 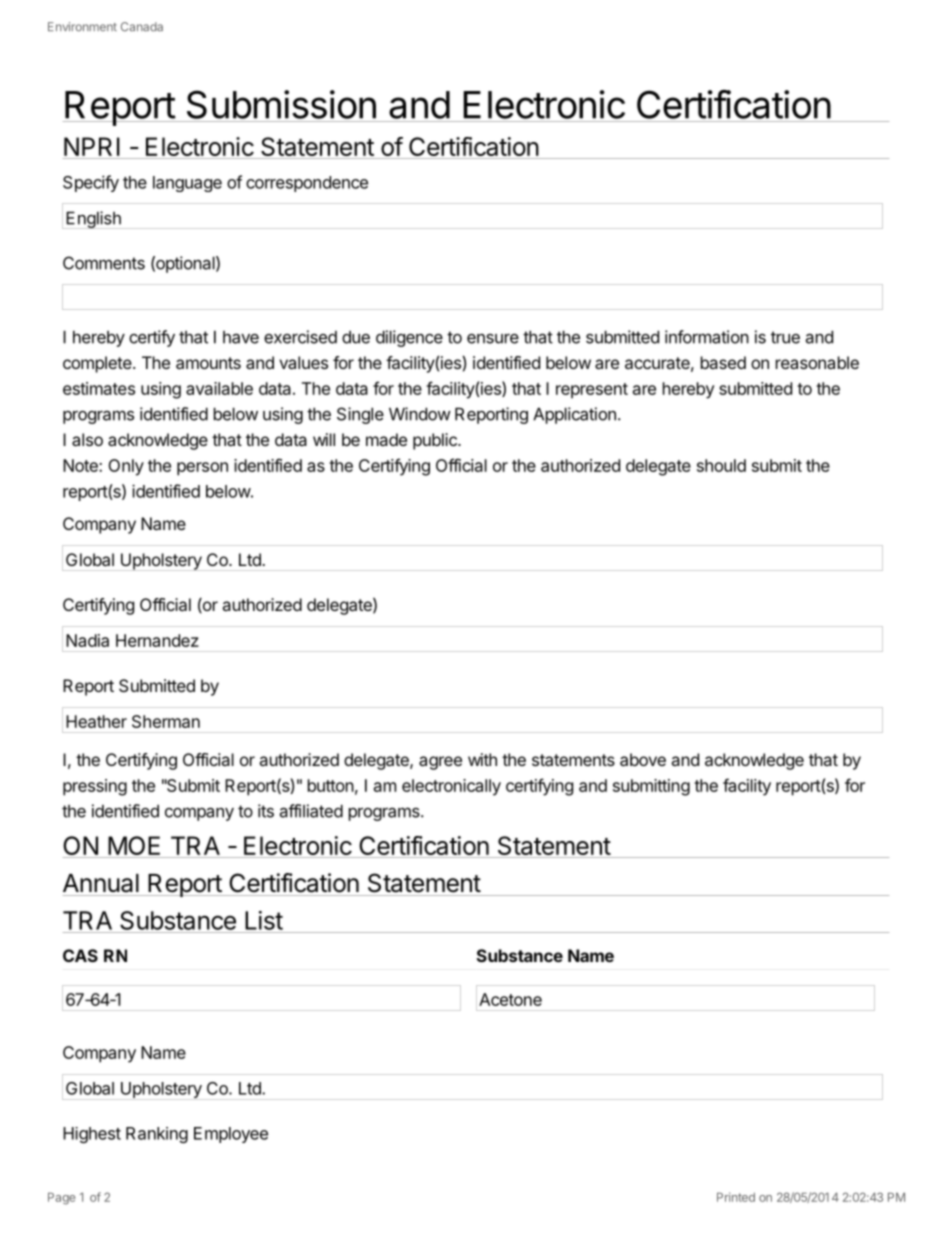 What do you see at coordinates (436, 441) in the page?
I see `public` at bounding box center [436, 441].
